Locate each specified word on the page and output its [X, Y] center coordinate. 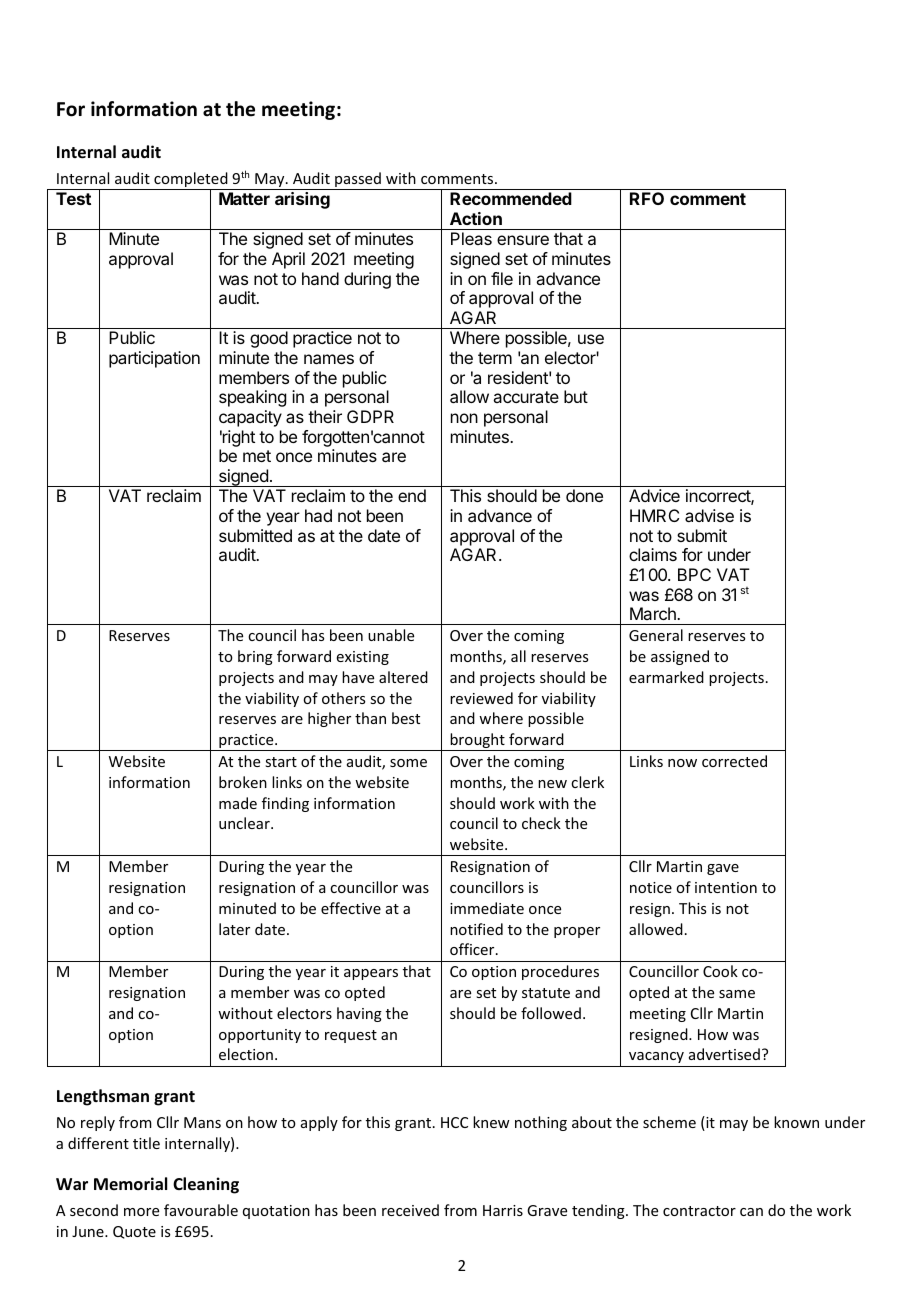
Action [476, 218]
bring [255, 657]
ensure [523, 240]
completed [191, 181]
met [257, 456]
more [141, 1212]
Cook [720, 971]
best [406, 718]
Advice [654, 495]
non [464, 418]
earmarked [666, 677]
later [234, 929]
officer [473, 949]
